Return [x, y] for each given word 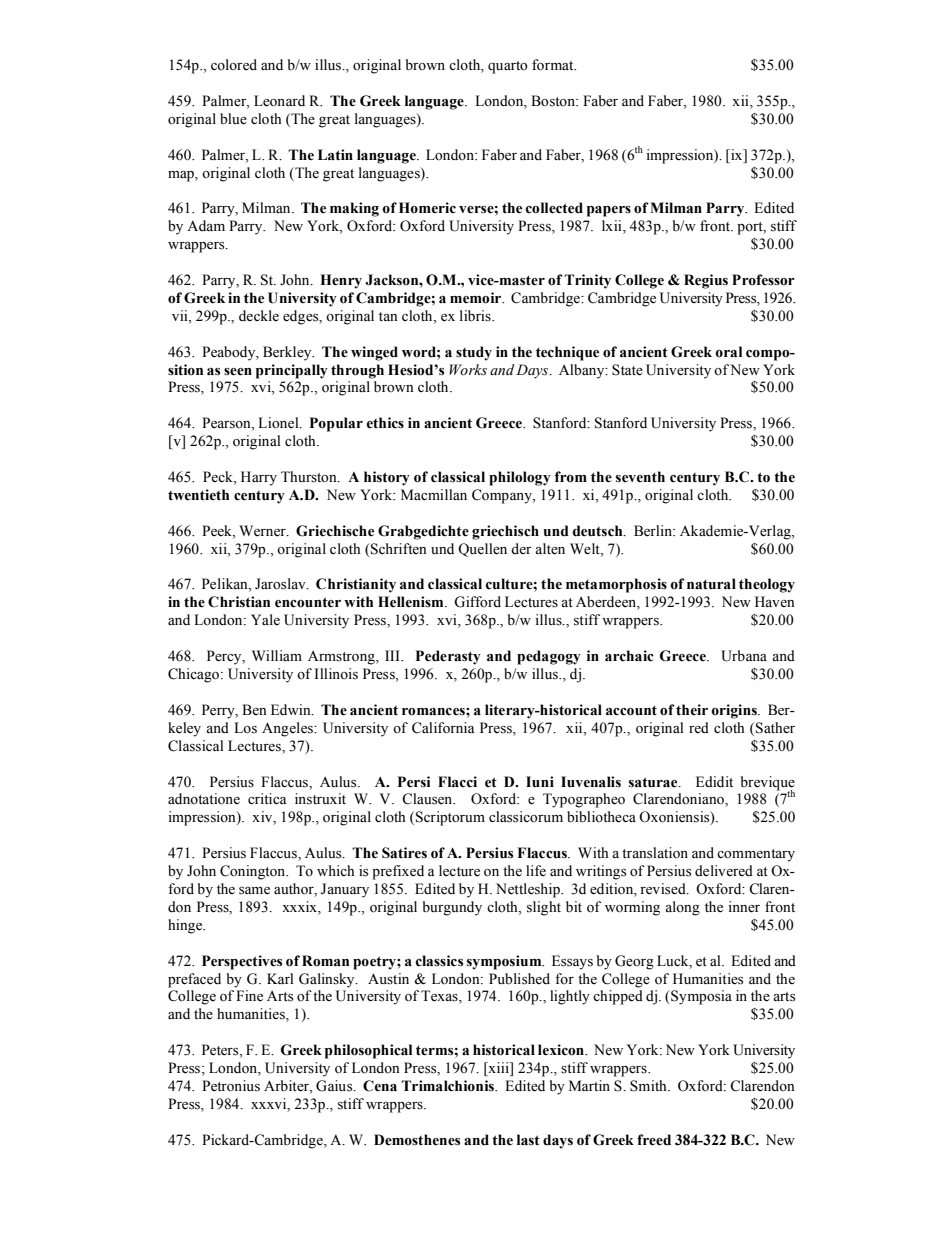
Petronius [231, 1086]
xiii [498, 1067]
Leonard [279, 101]
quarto [508, 67]
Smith [649, 1086]
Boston [554, 101]
